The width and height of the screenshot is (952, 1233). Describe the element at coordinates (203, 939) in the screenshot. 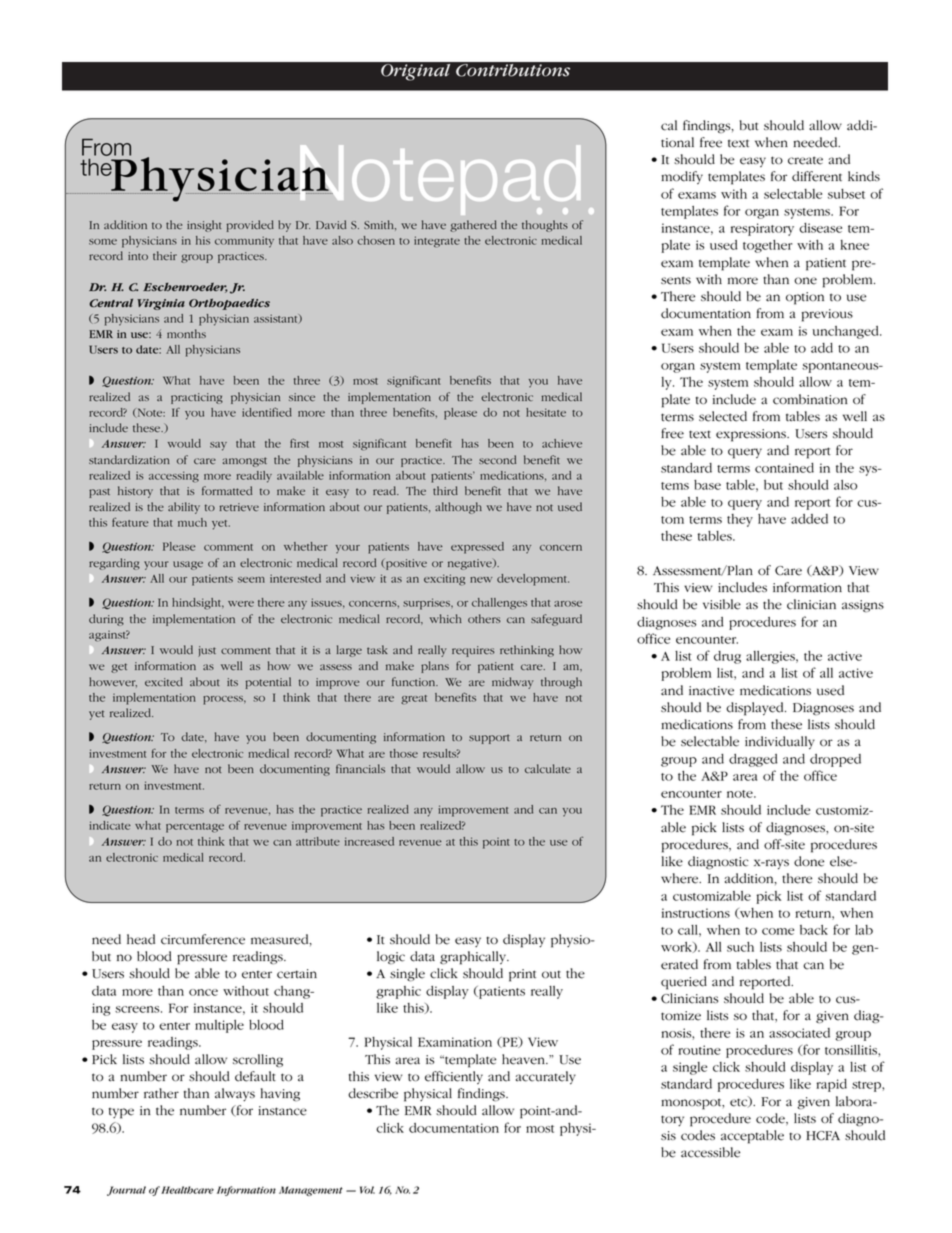

I see `circumference` at that location.
